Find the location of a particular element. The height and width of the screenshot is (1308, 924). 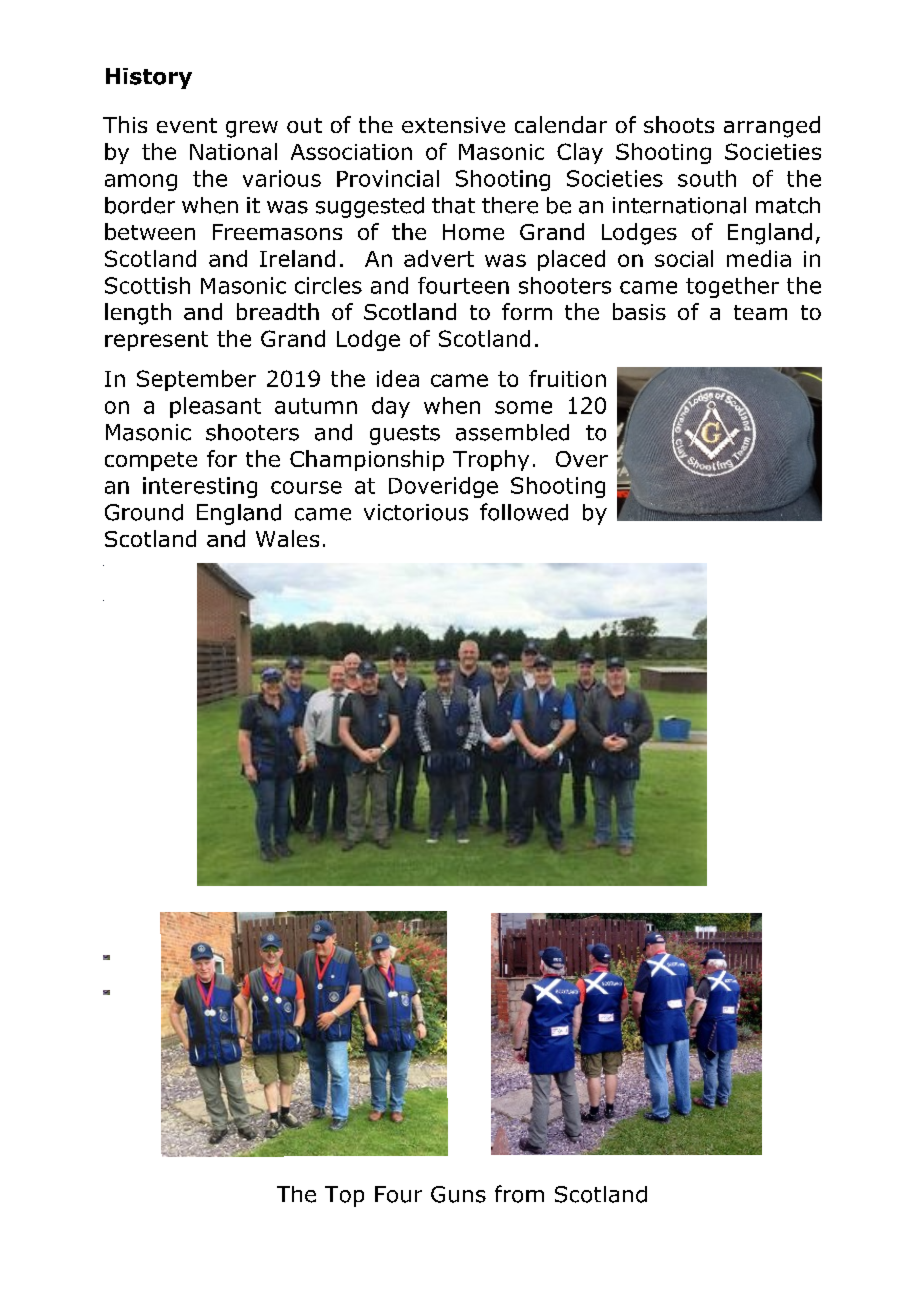

event is located at coordinates (187, 125).
